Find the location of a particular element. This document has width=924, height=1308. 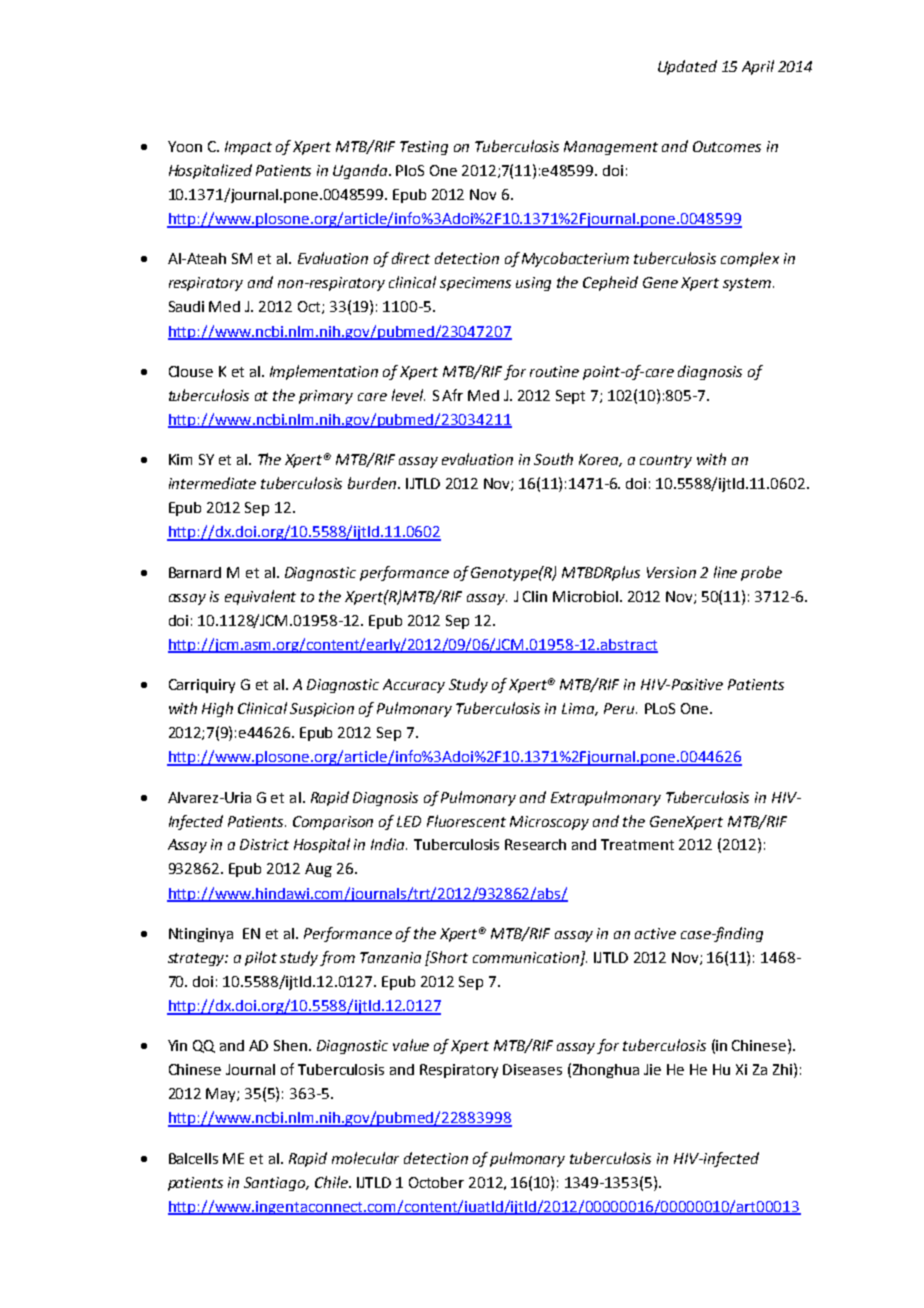

Impact is located at coordinates (248, 148).
